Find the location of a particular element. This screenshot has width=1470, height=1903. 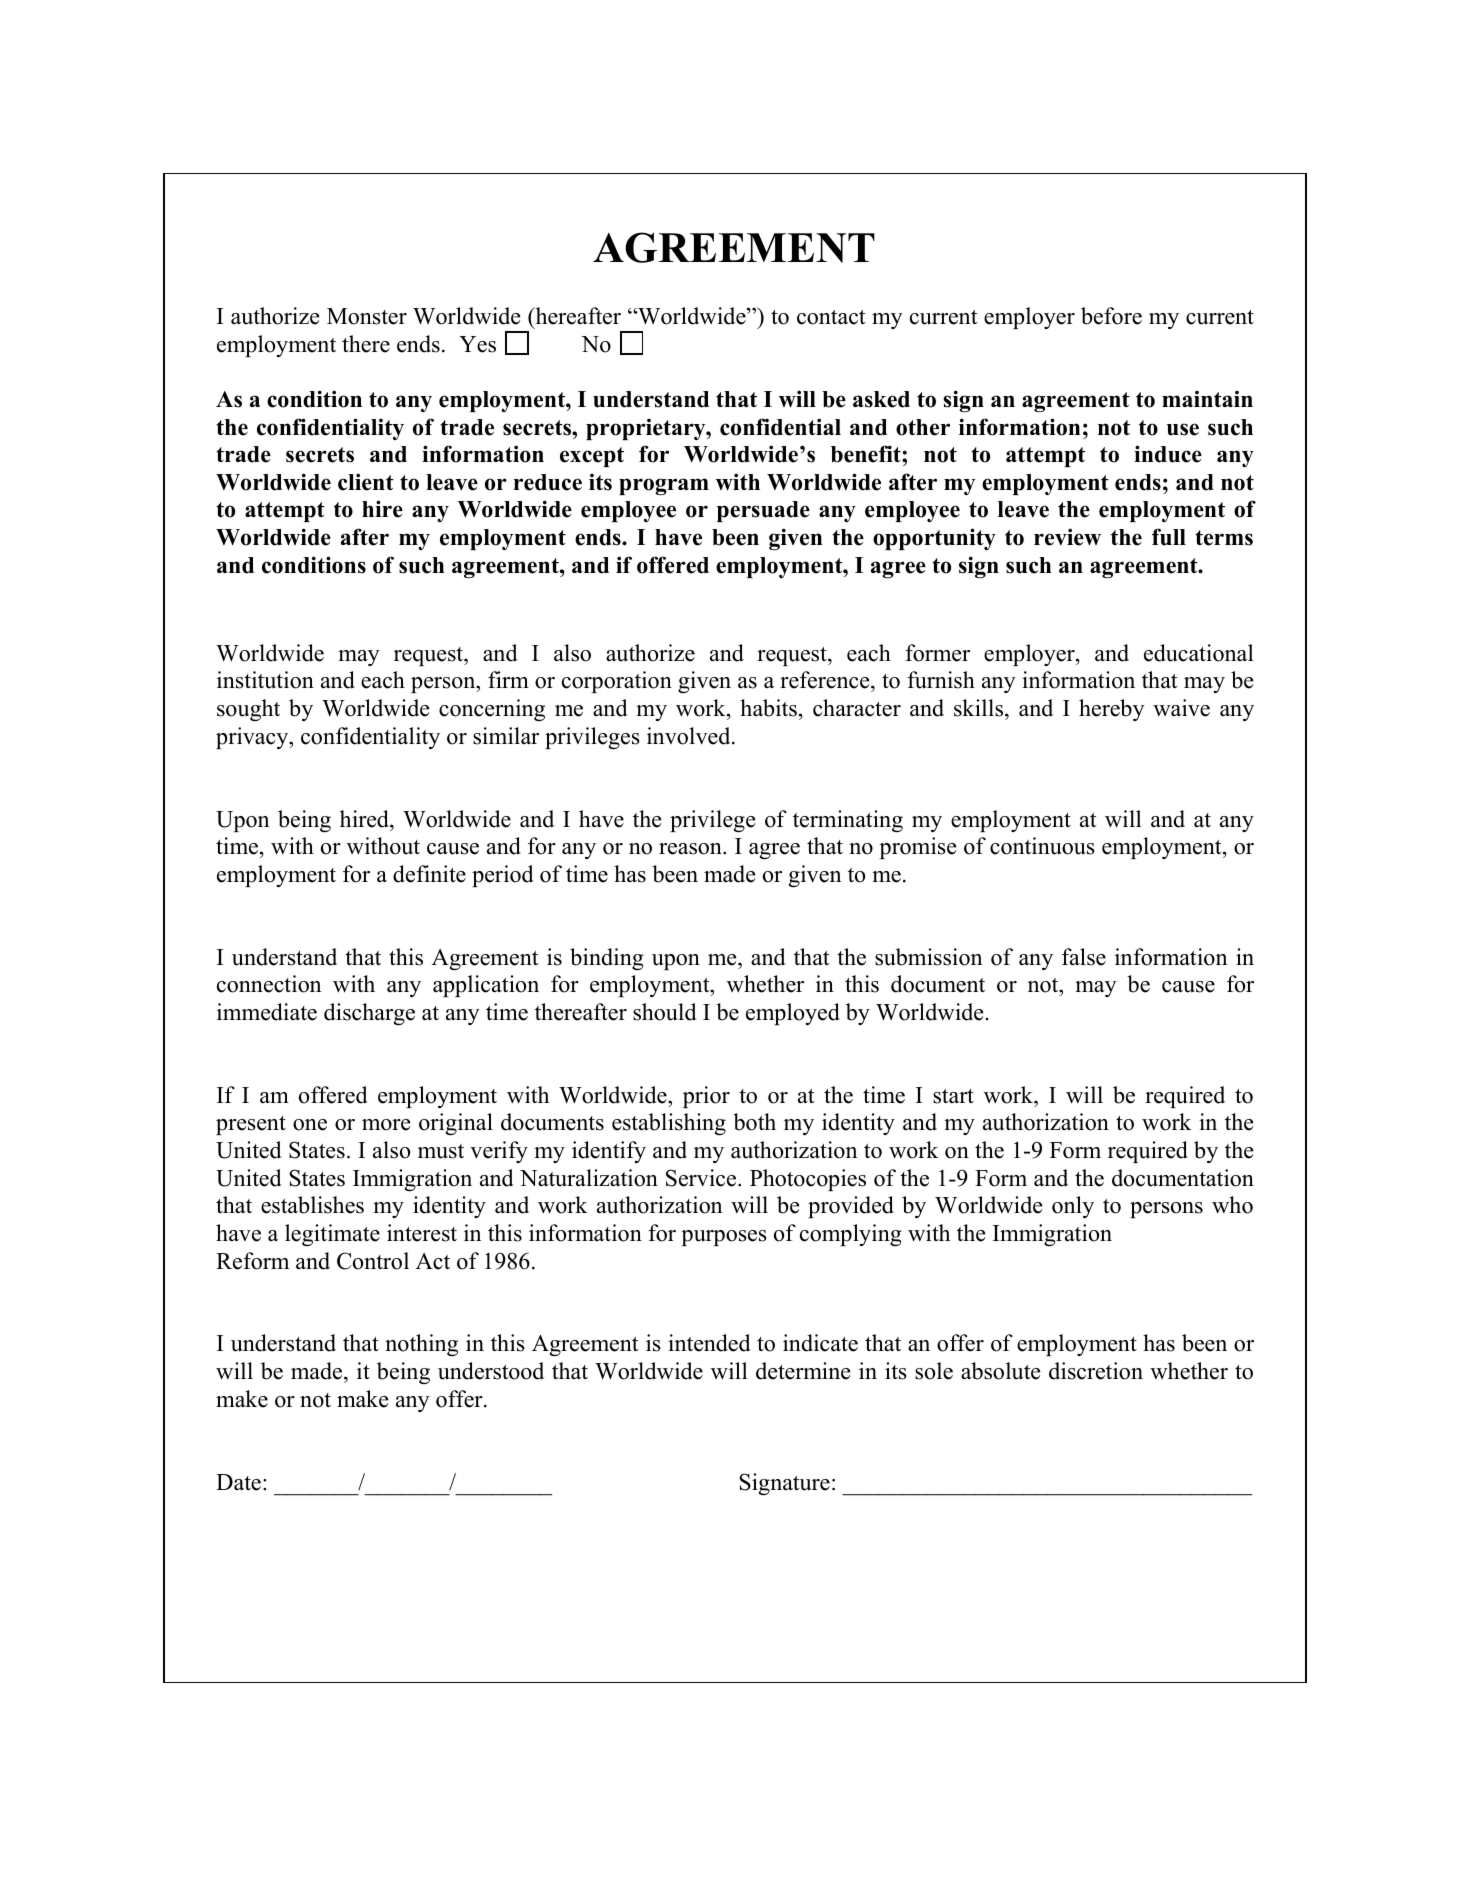

Monster is located at coordinates (367, 316).
